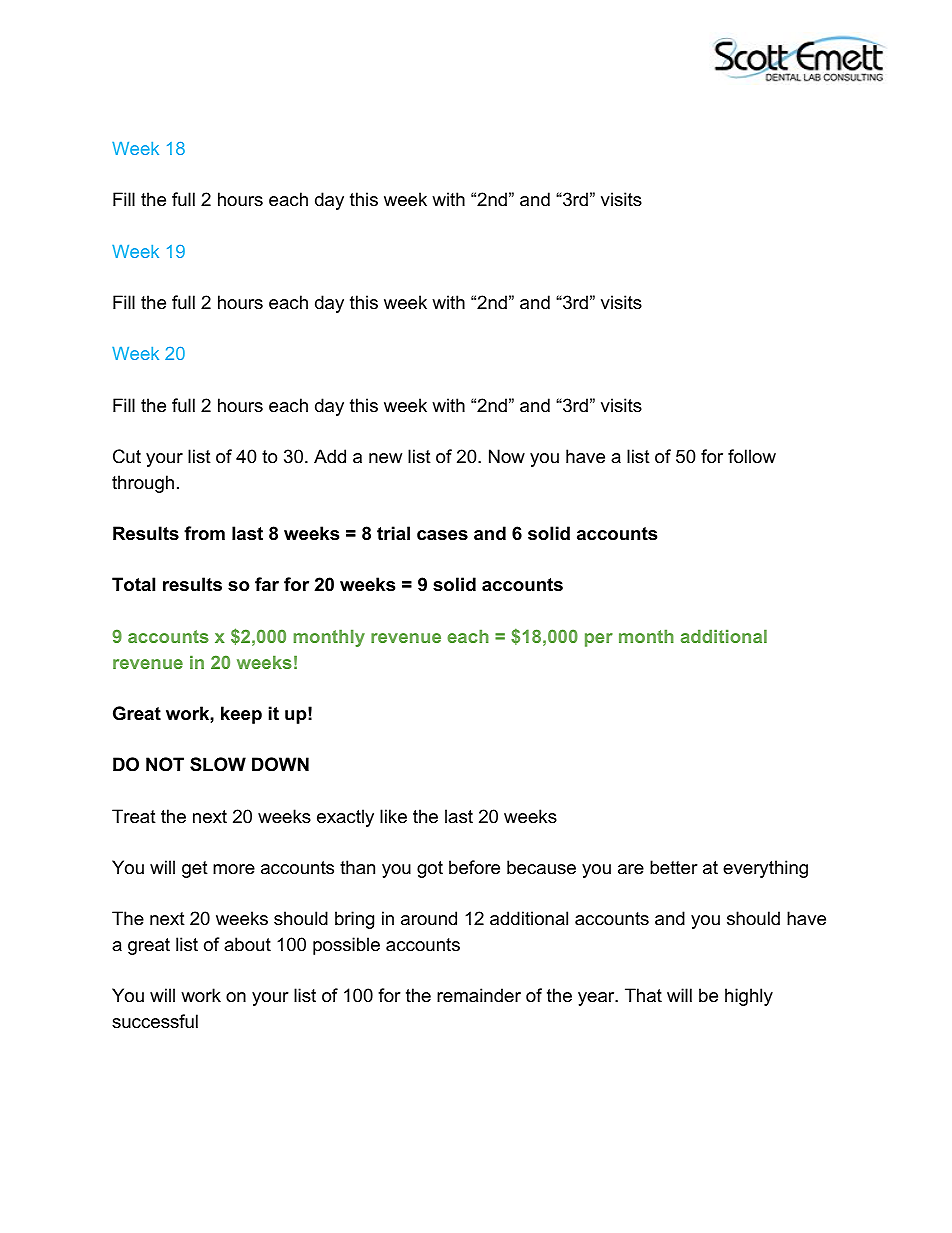 The height and width of the screenshot is (1233, 952). Describe the element at coordinates (280, 764) in the screenshot. I see `DOWN` at that location.
